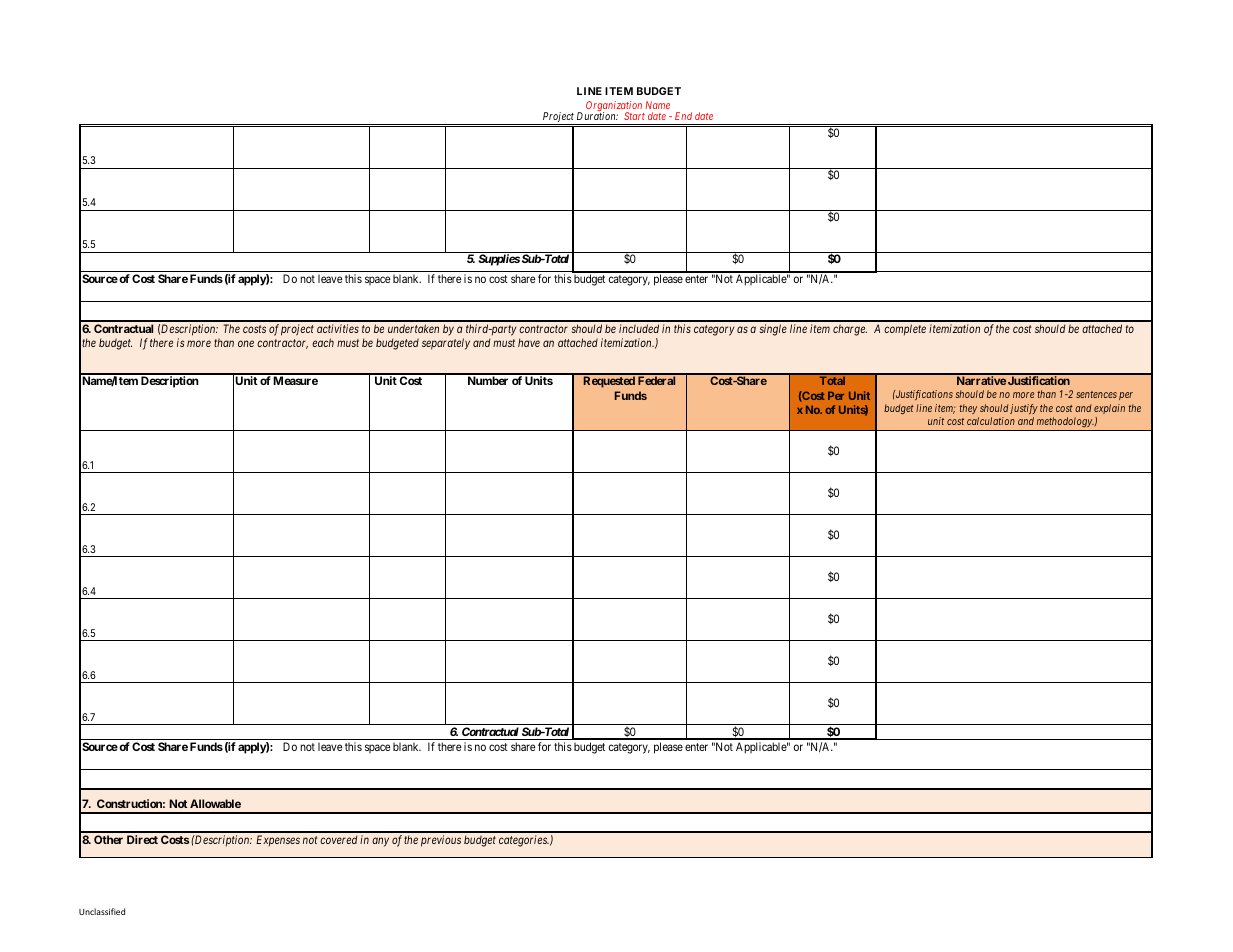 This screenshot has height=952, width=1233. I want to click on Start, so click(634, 116).
